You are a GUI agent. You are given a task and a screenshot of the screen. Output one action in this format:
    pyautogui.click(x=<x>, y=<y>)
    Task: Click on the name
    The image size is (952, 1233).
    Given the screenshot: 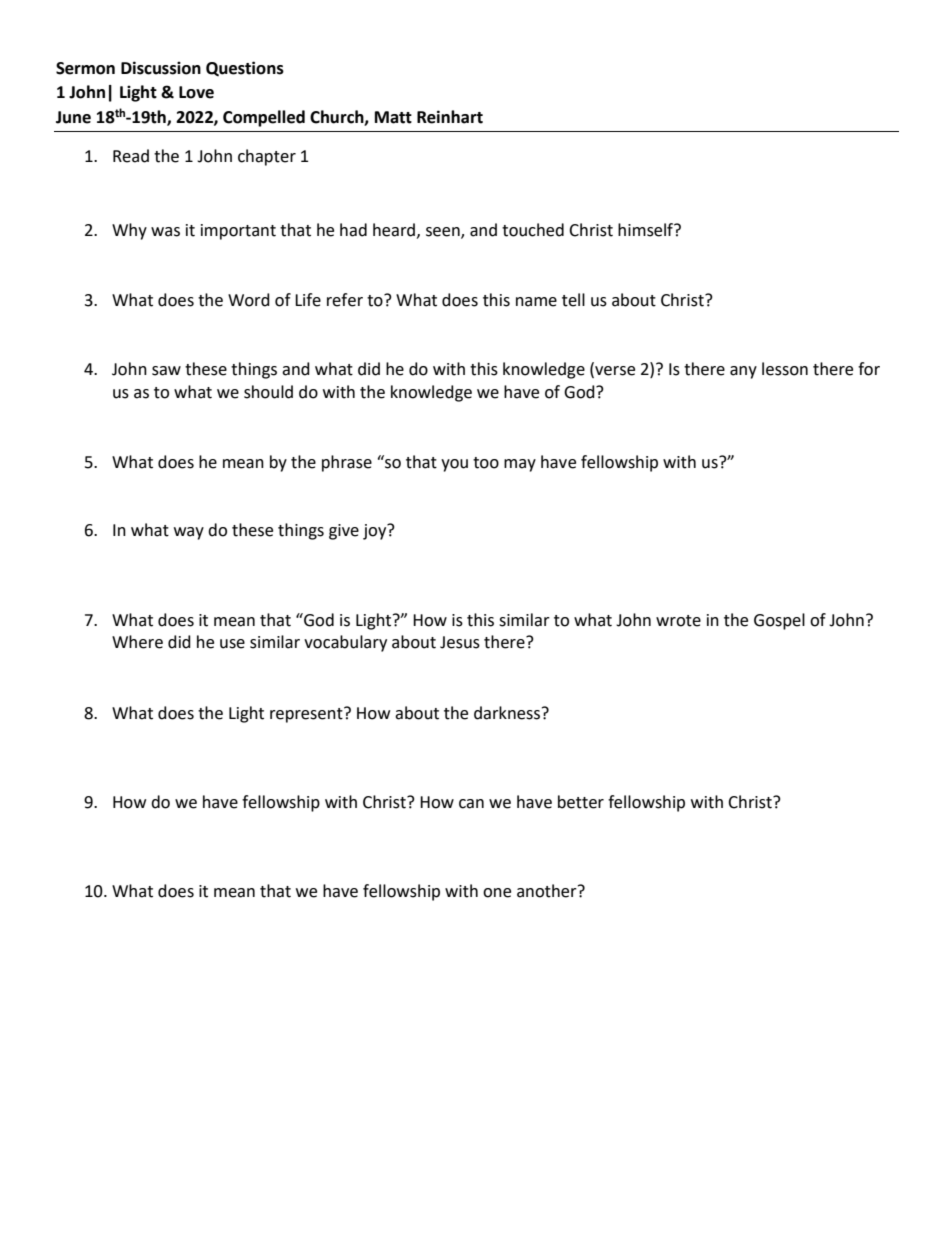 What is the action you would take?
    pyautogui.click(x=536, y=302)
